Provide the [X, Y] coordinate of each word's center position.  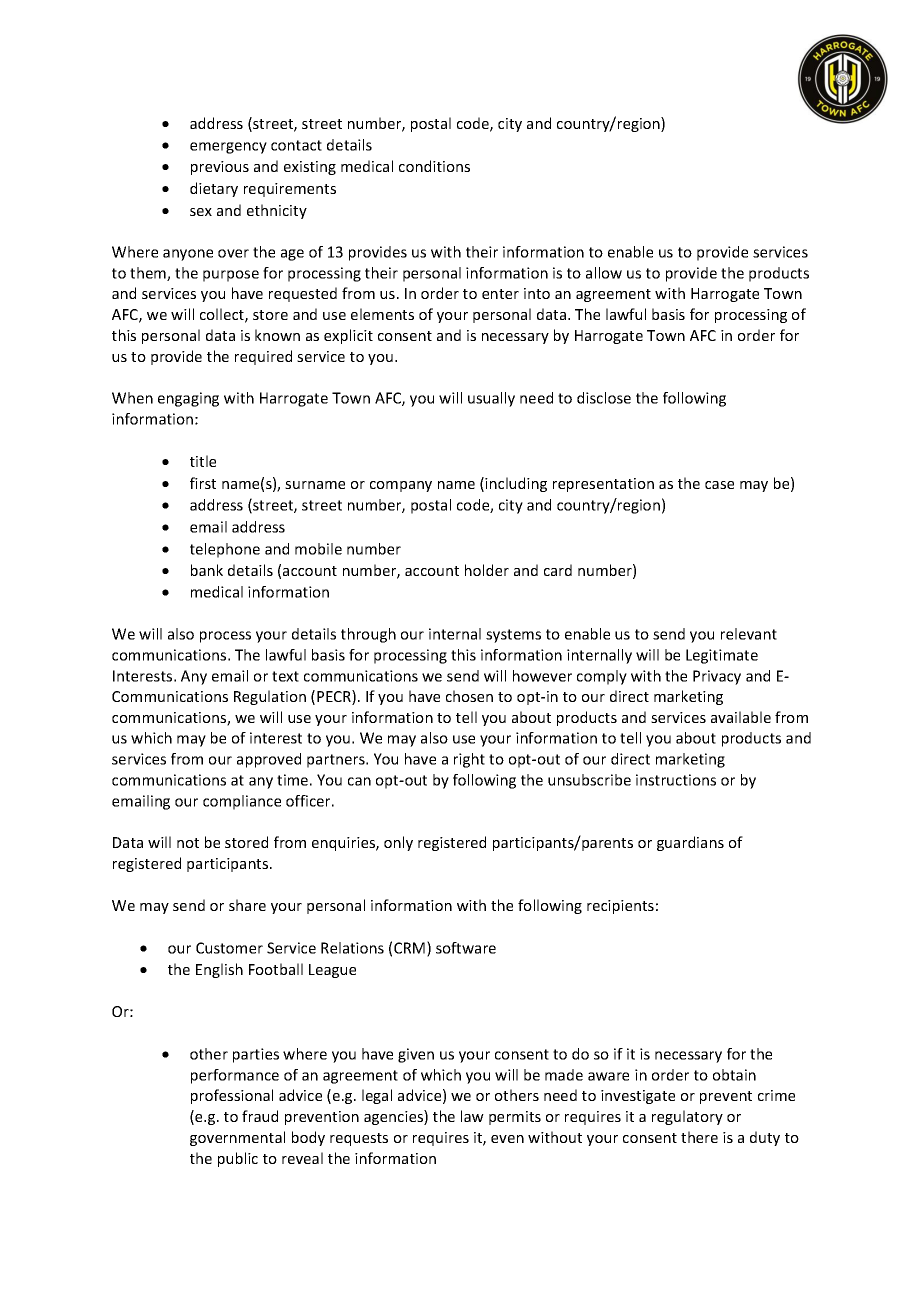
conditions [434, 166]
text [285, 676]
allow [604, 273]
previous [220, 168]
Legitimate [722, 656]
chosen [469, 696]
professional [232, 1096]
